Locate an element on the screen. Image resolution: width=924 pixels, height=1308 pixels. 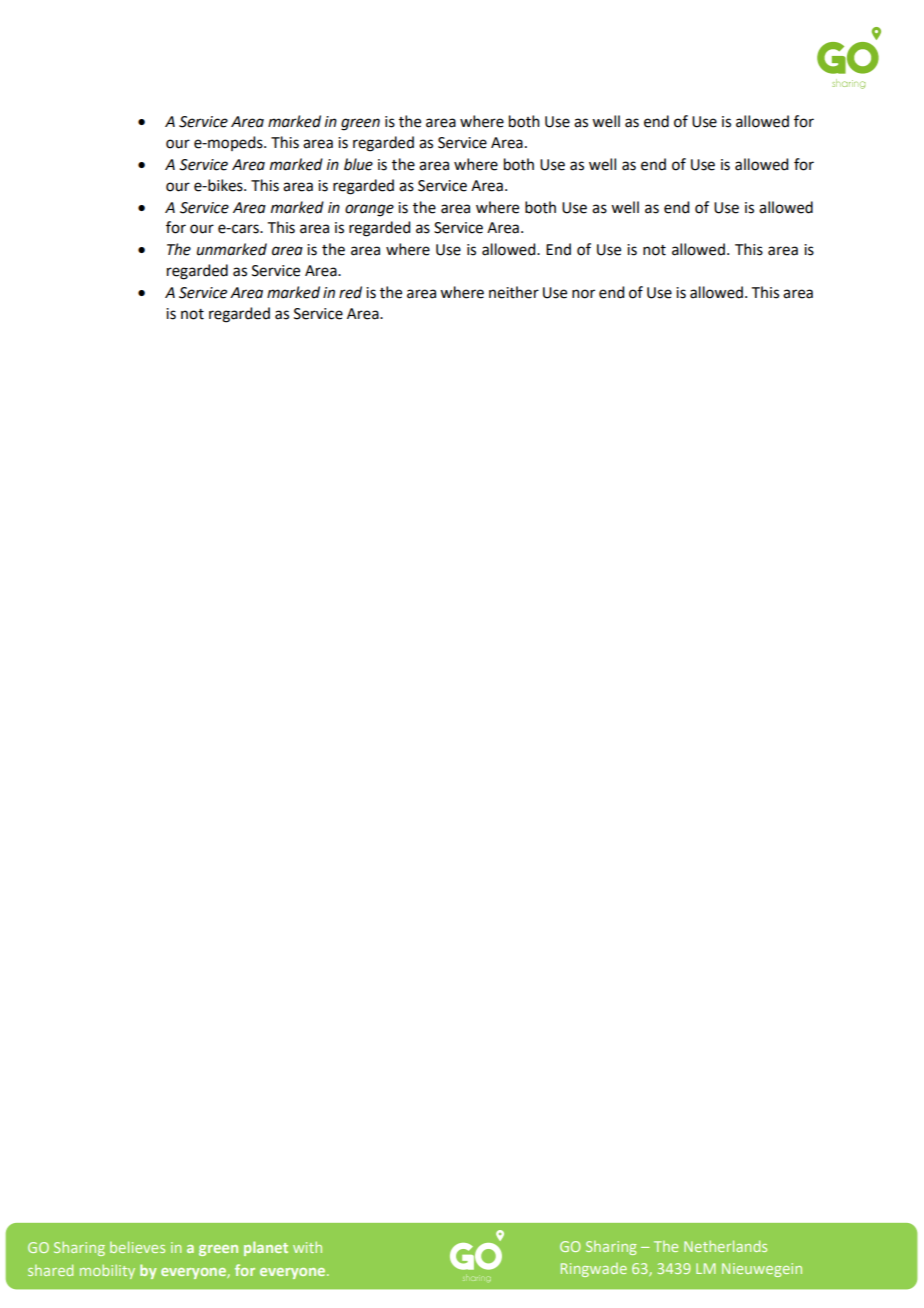
nor is located at coordinates (583, 294).
